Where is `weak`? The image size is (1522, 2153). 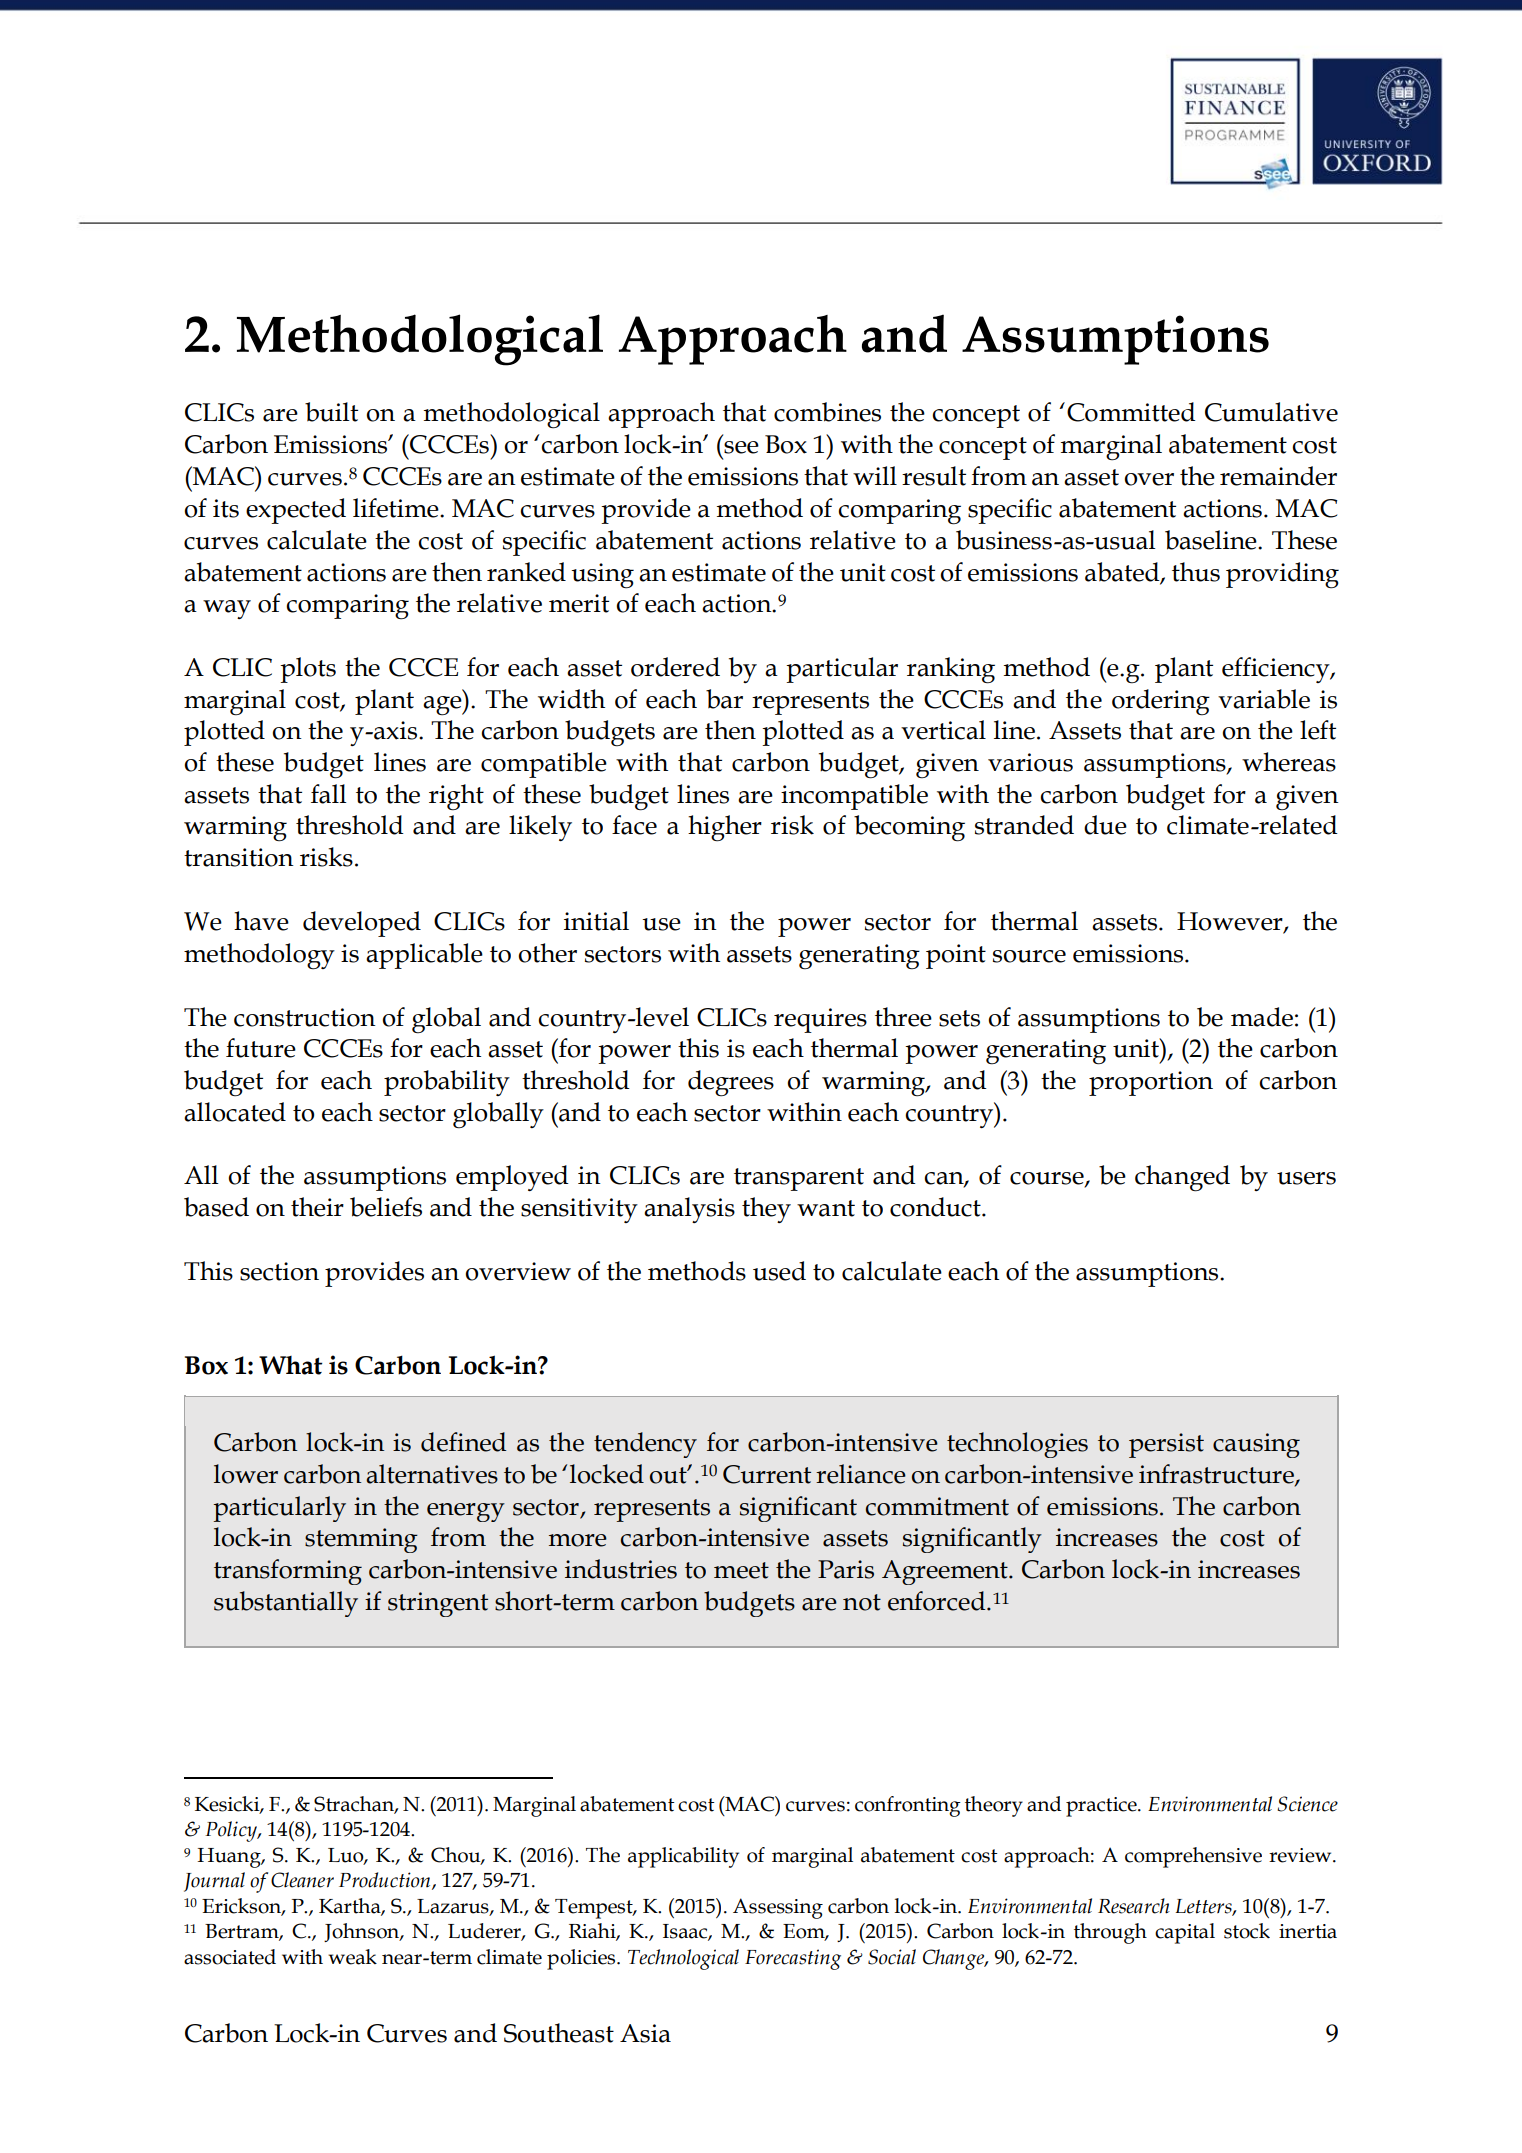
weak is located at coordinates (352, 1957).
